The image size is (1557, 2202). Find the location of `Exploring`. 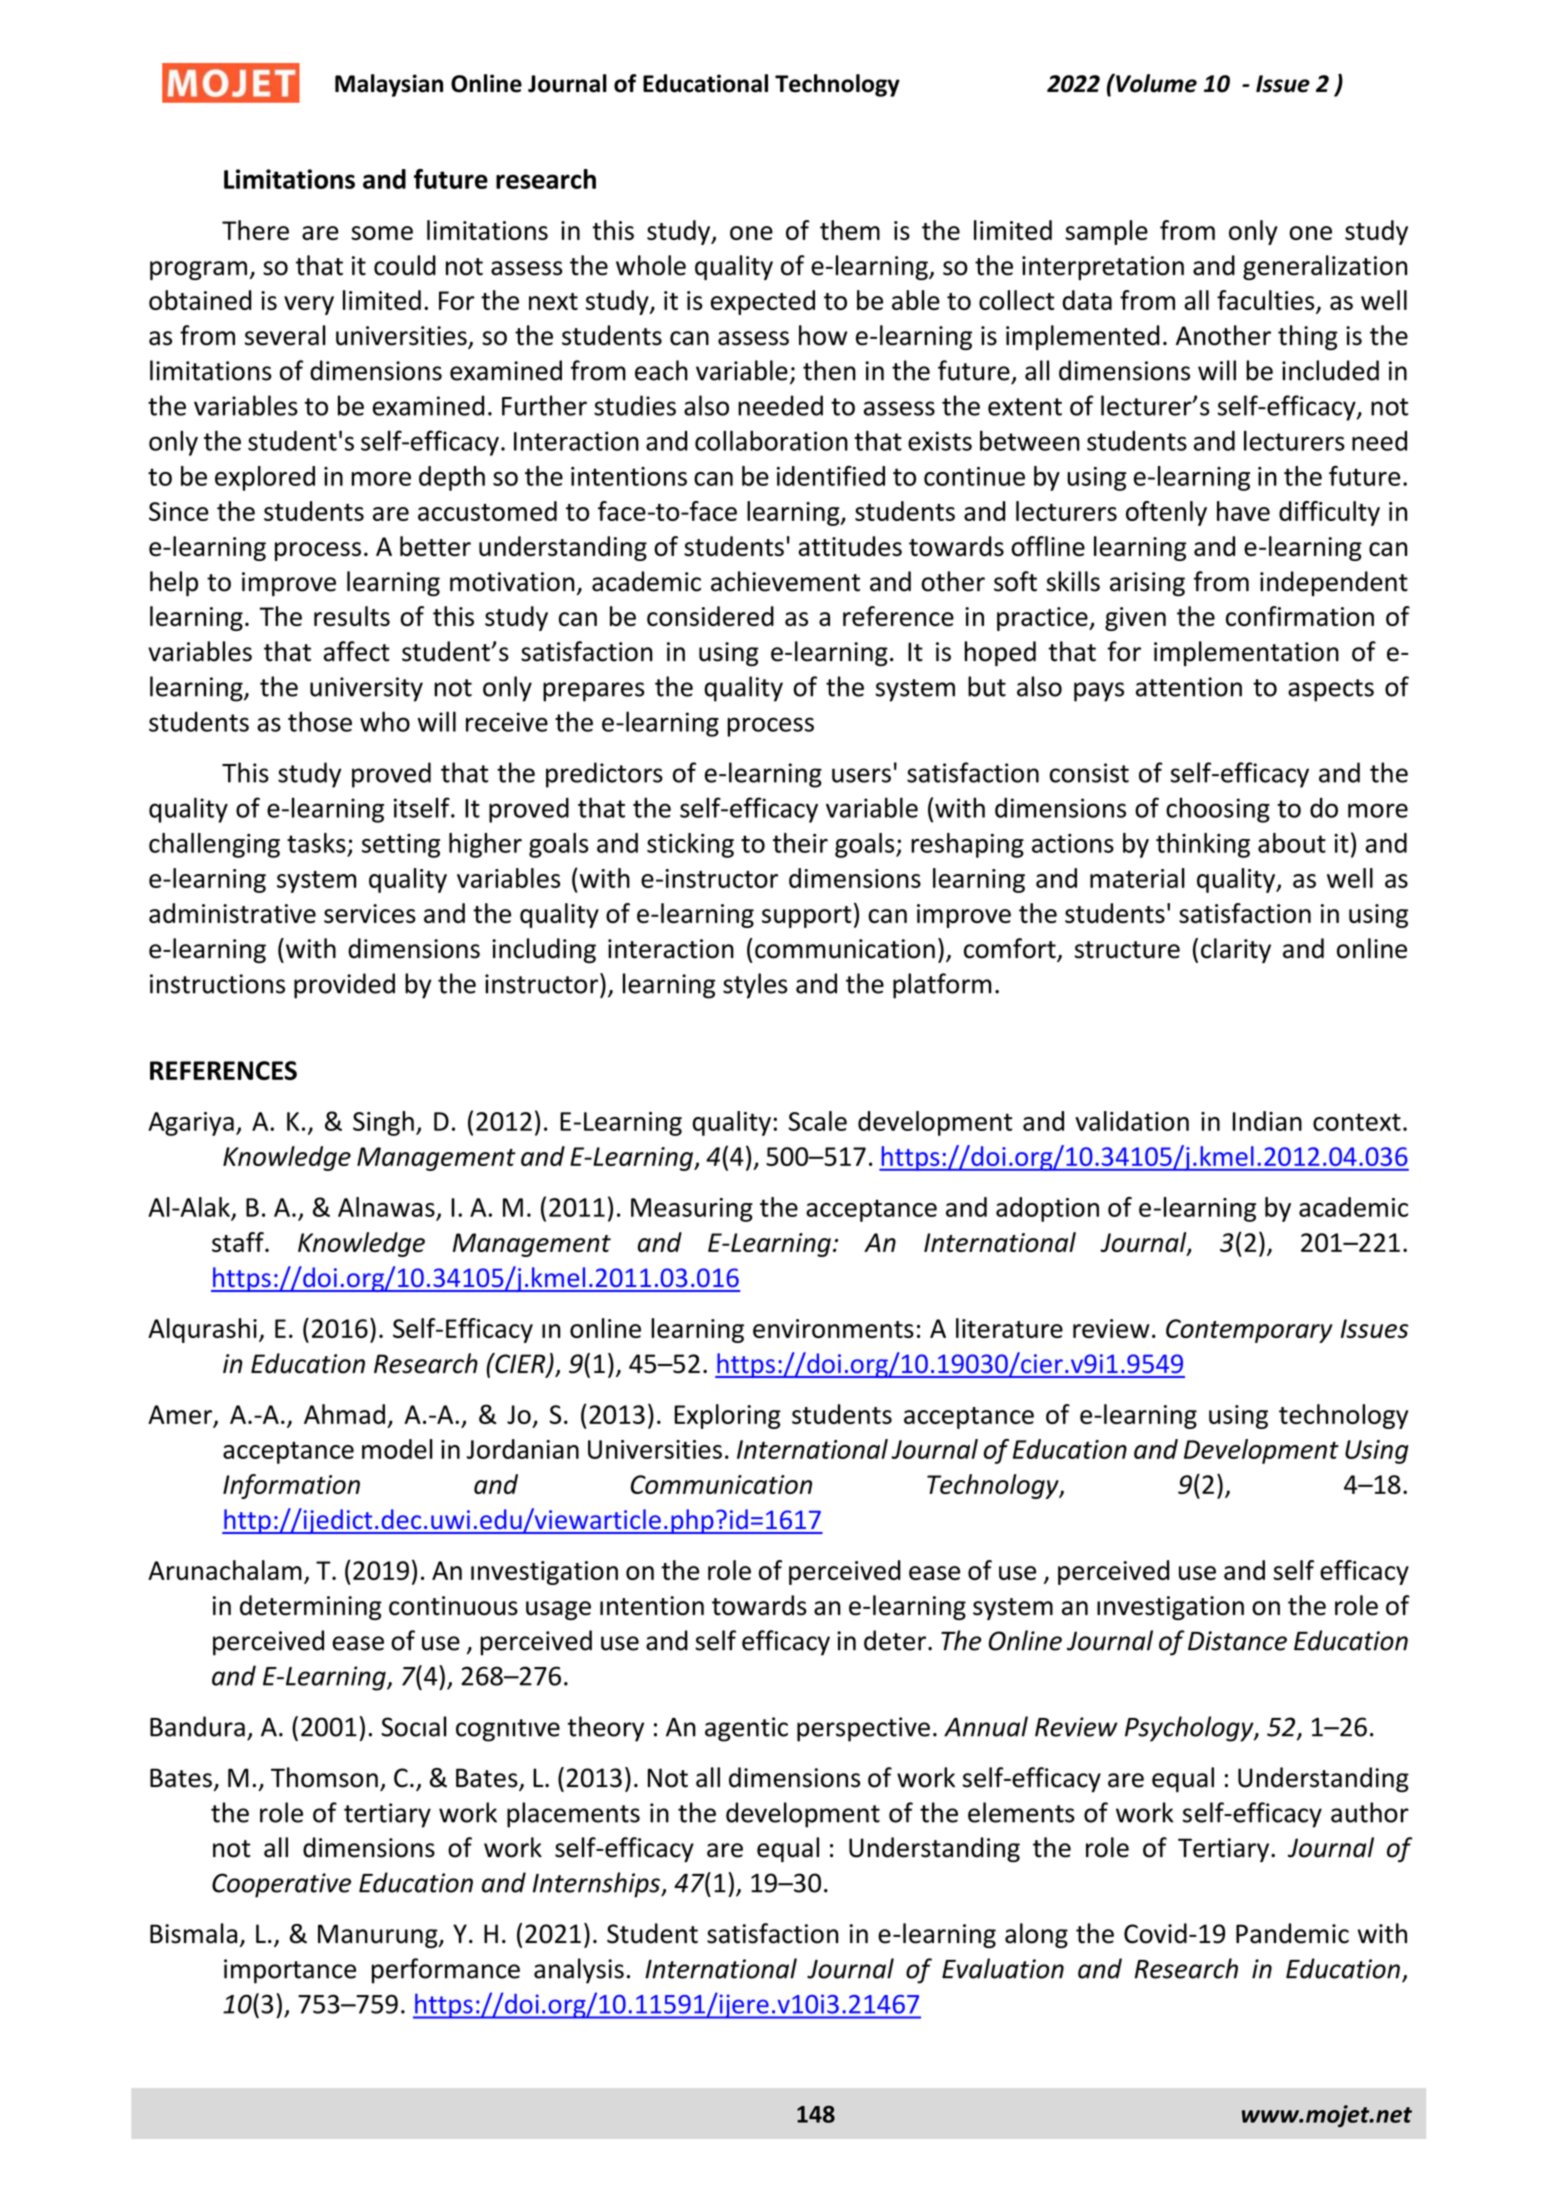

Exploring is located at coordinates (728, 1416).
